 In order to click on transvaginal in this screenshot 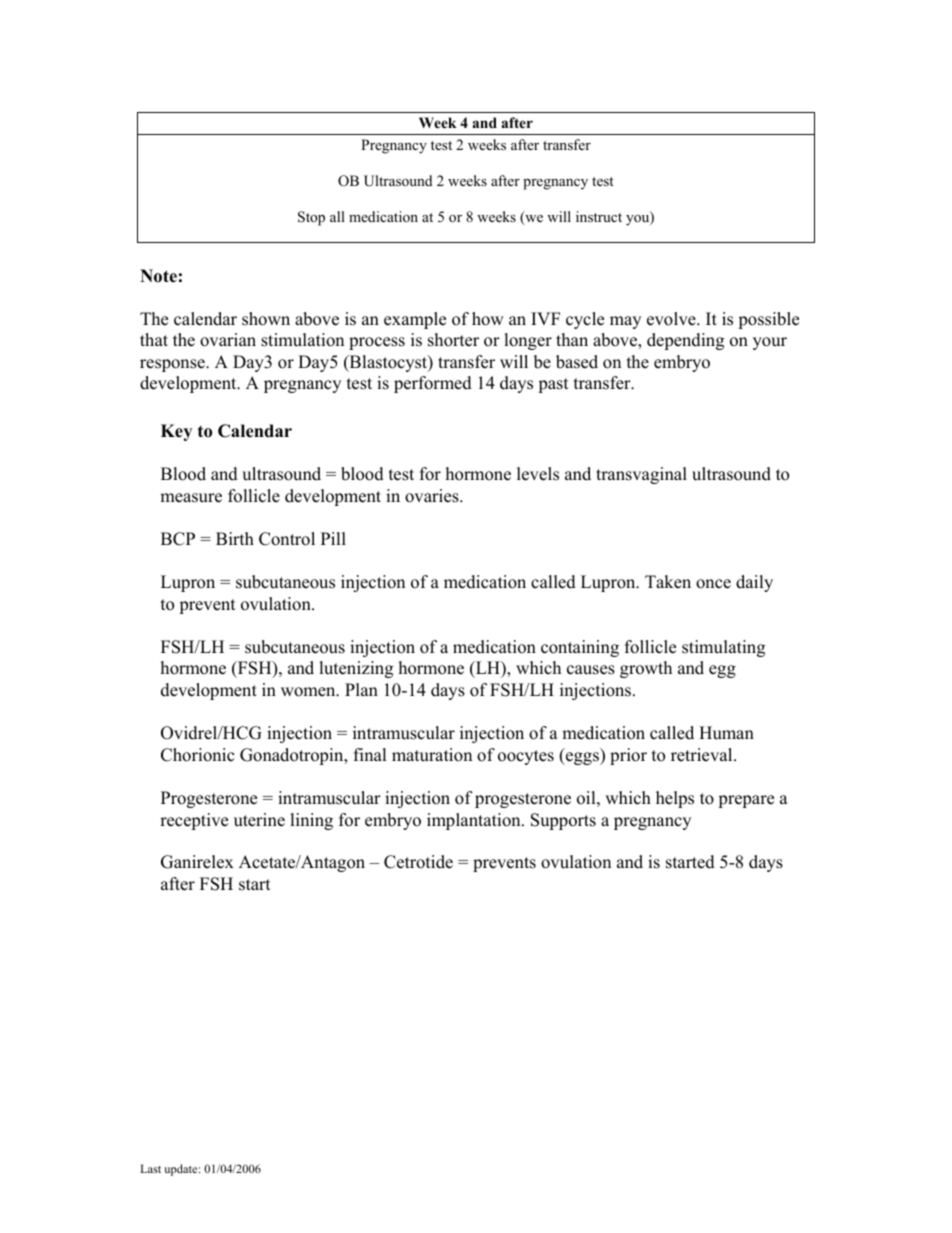, I will do `click(641, 475)`.
